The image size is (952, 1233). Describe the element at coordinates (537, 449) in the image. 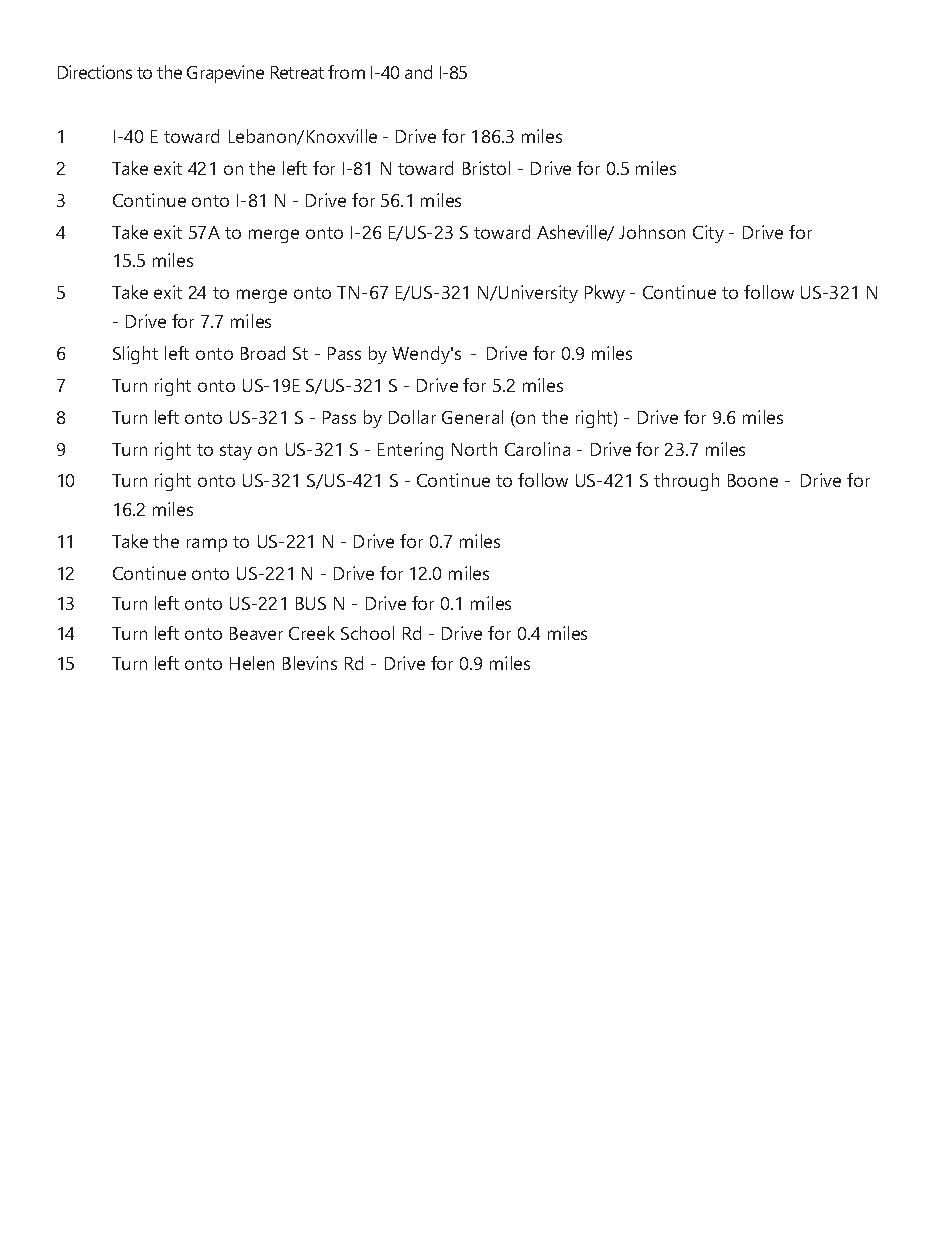

I see `Carolina` at that location.
